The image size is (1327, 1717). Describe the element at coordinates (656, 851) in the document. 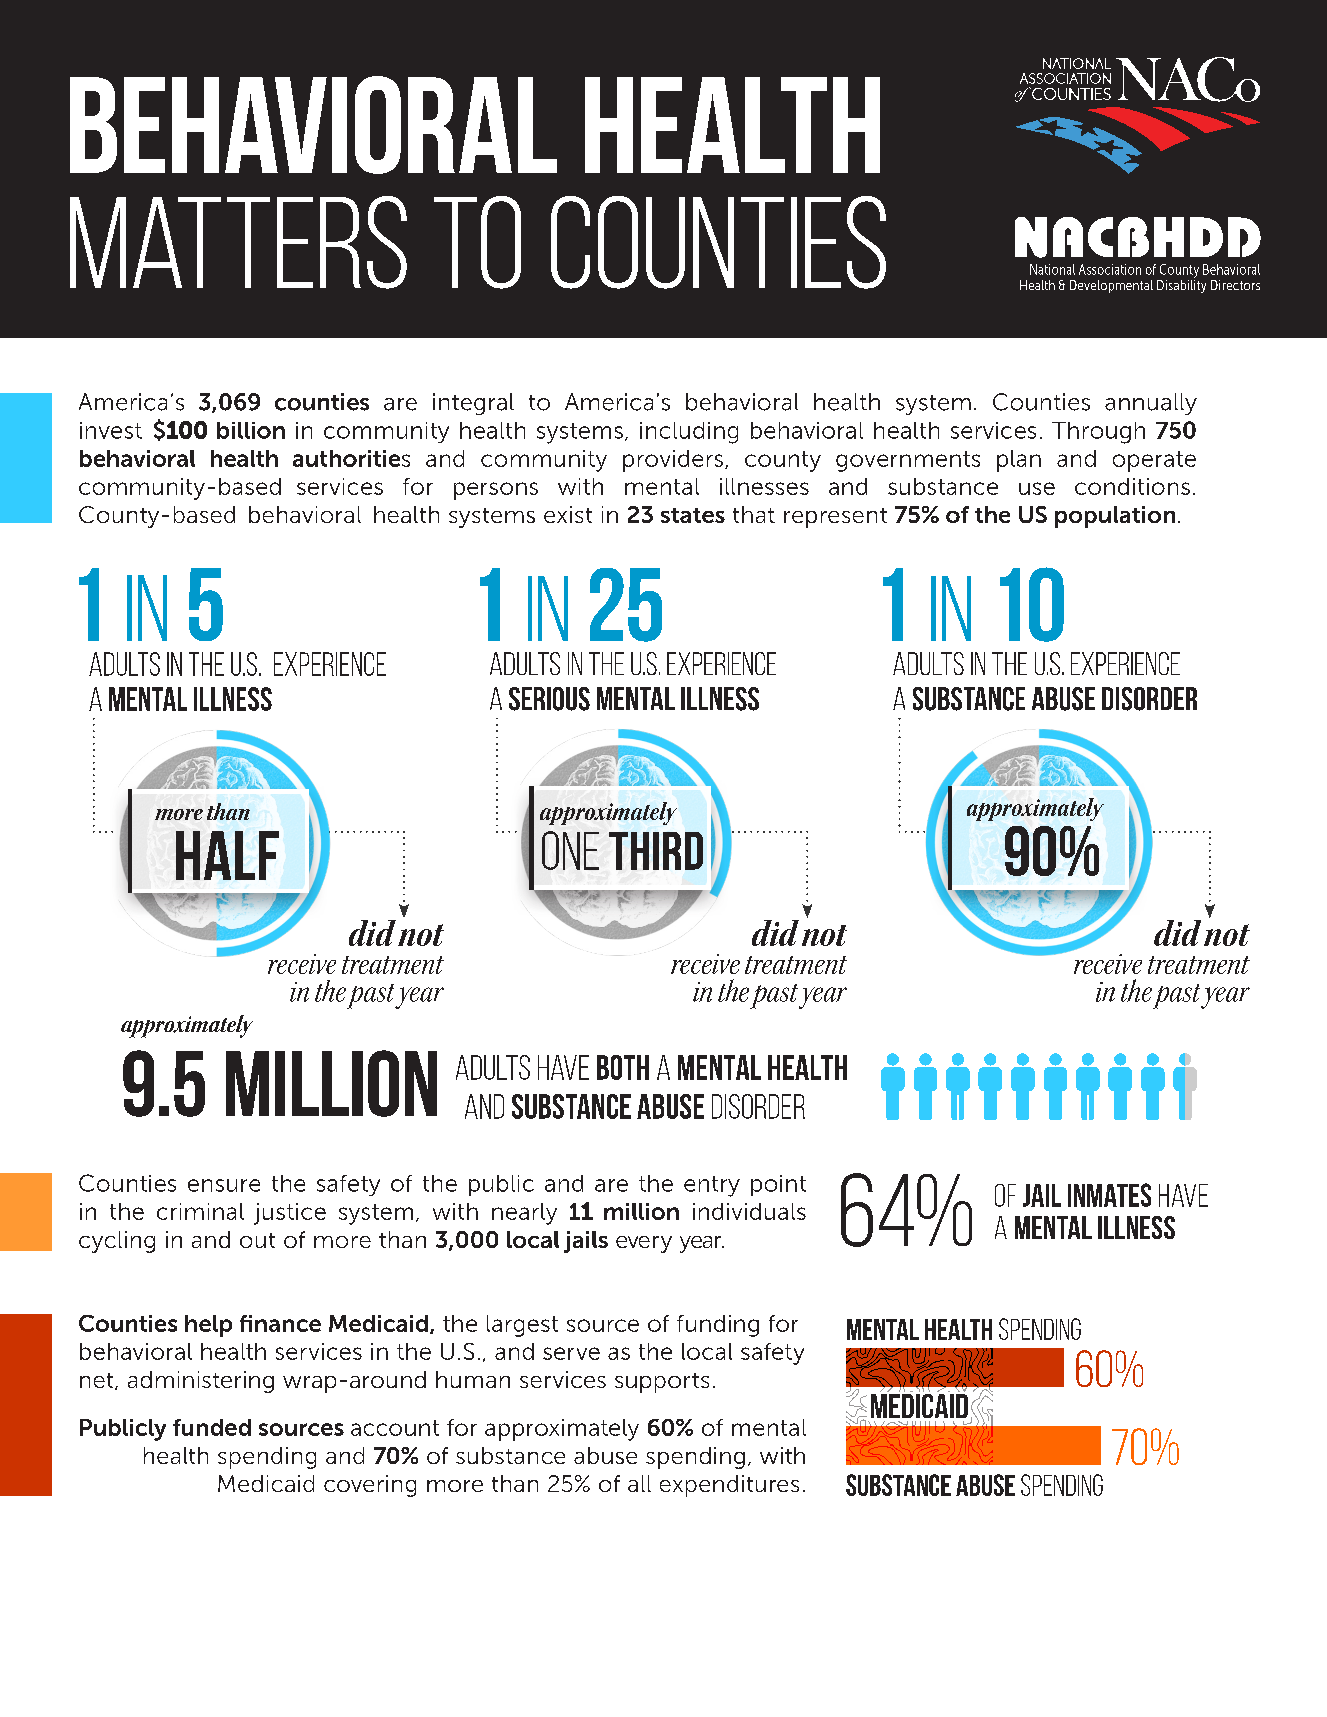

I see `Third` at that location.
